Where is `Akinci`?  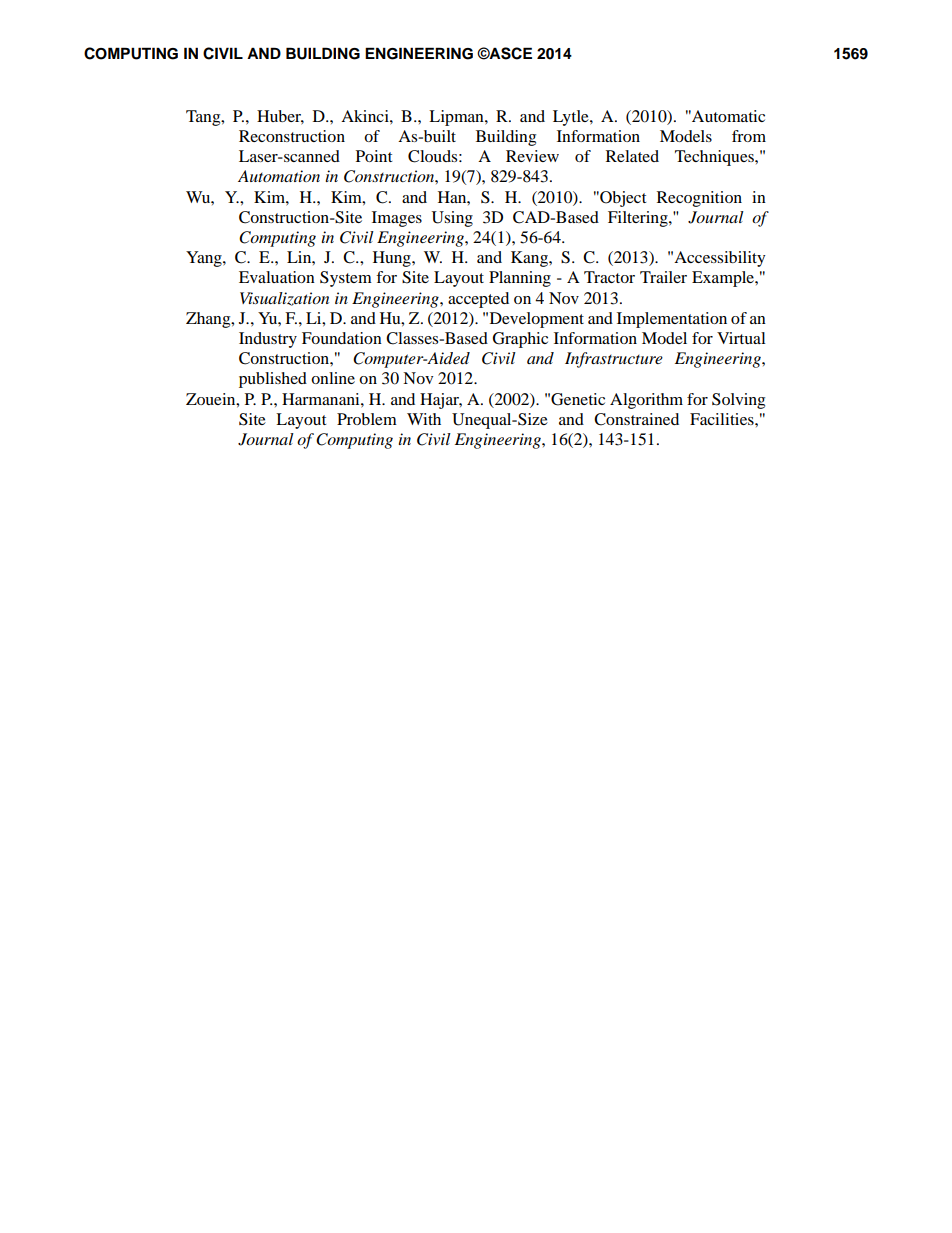
Akinci is located at coordinates (366, 116).
